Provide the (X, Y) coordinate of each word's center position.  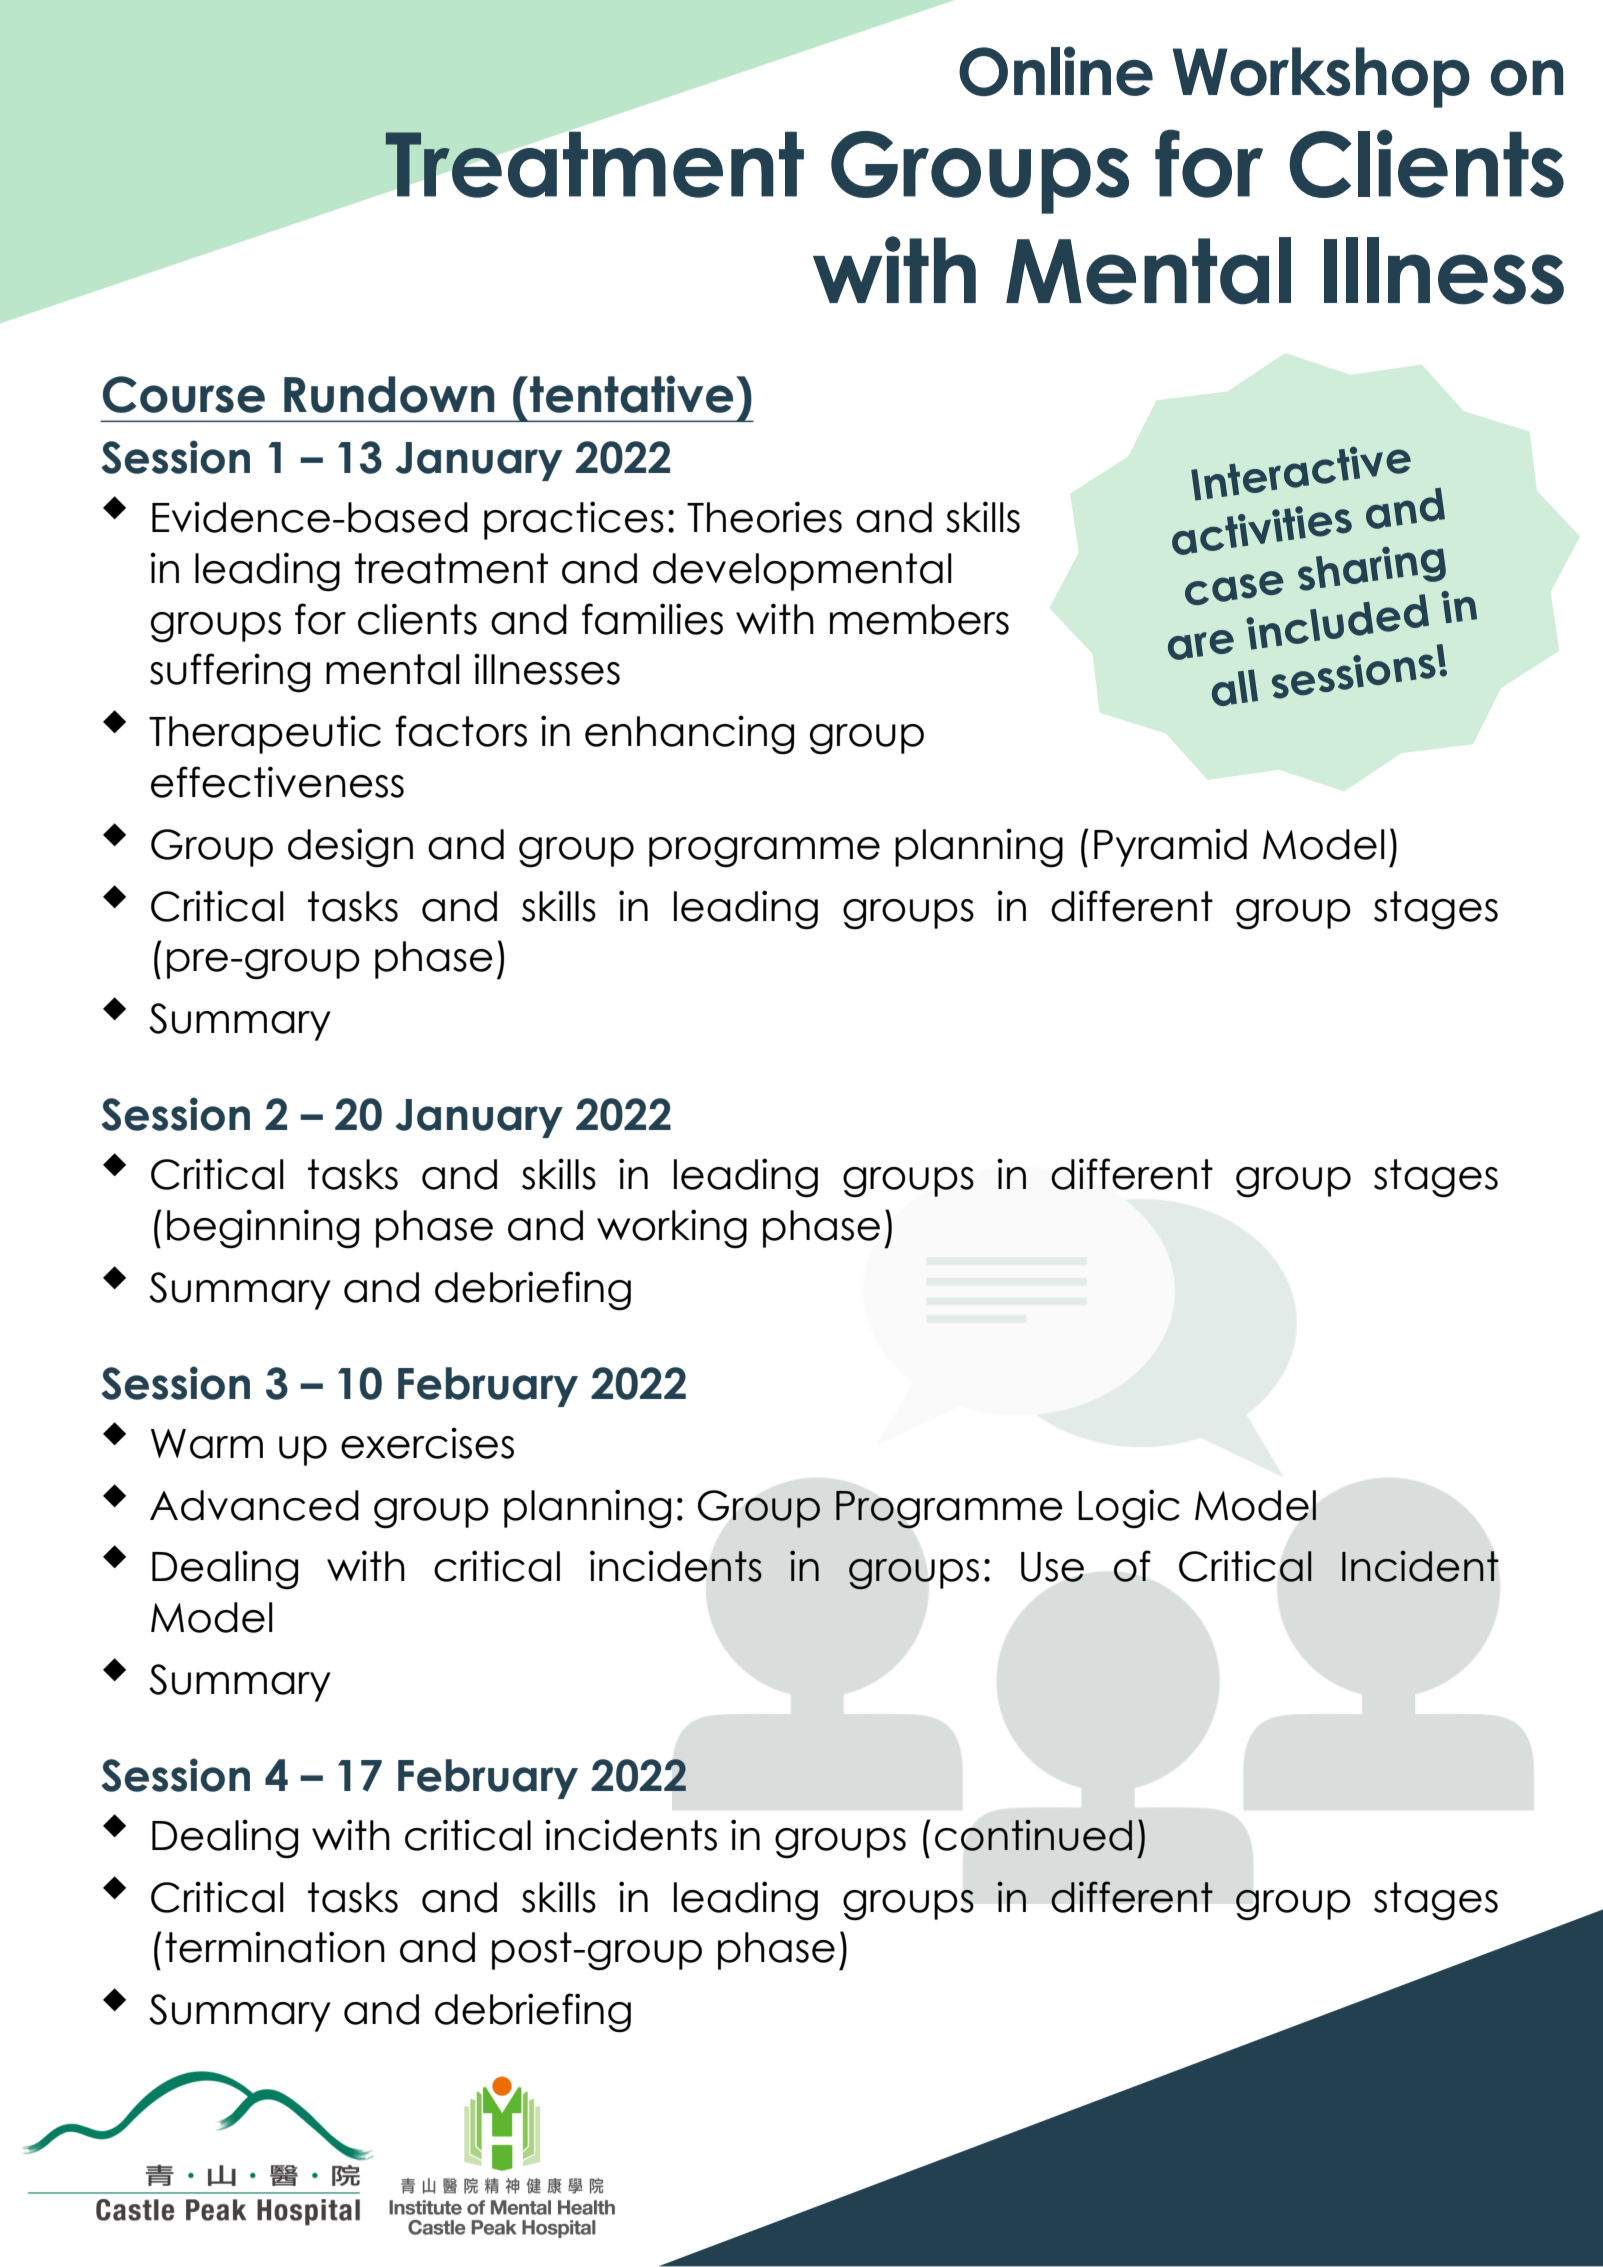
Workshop (1321, 77)
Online (1056, 71)
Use (1052, 1567)
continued (1033, 1835)
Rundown (389, 394)
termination (275, 1947)
